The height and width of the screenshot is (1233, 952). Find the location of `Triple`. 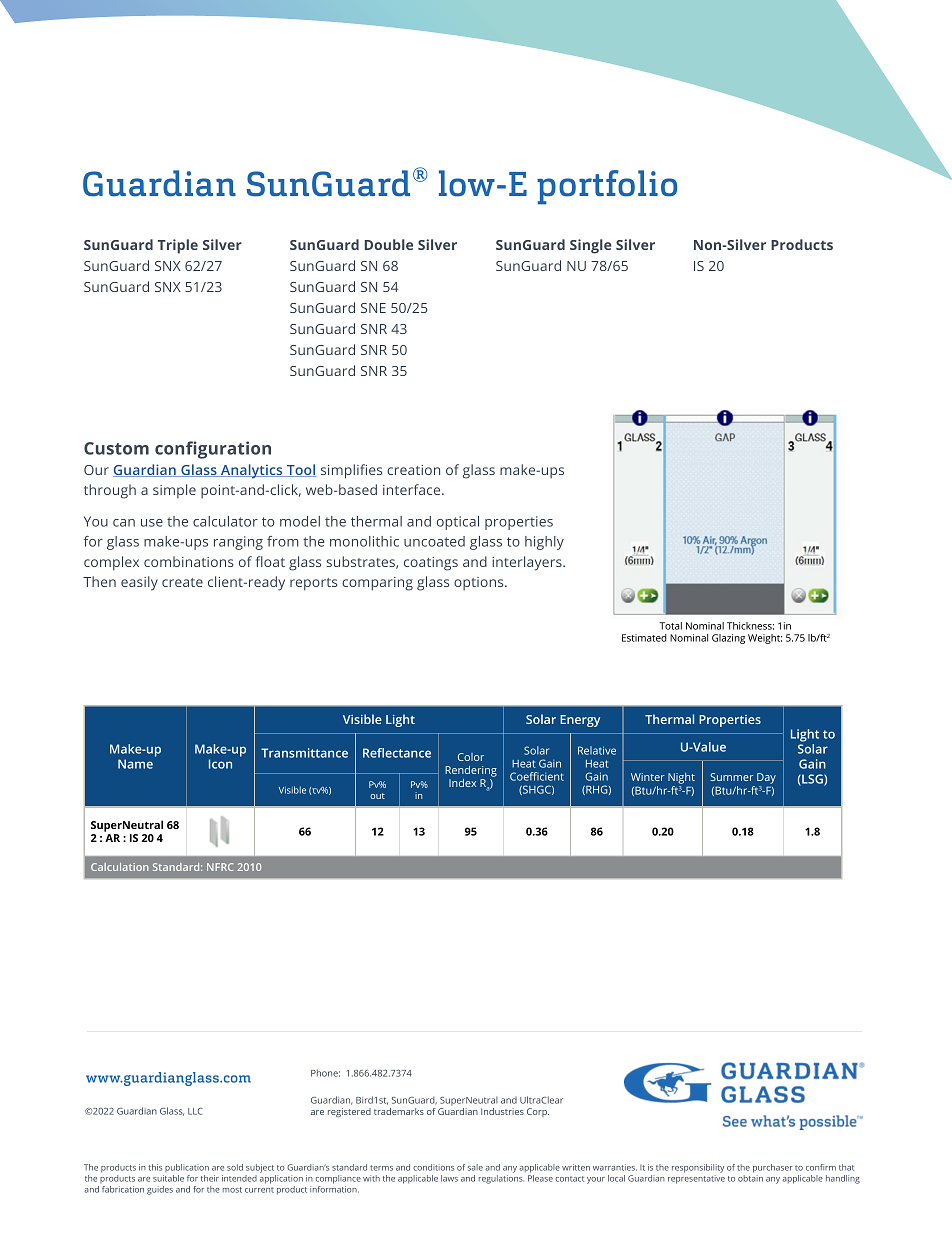

Triple is located at coordinates (178, 246).
